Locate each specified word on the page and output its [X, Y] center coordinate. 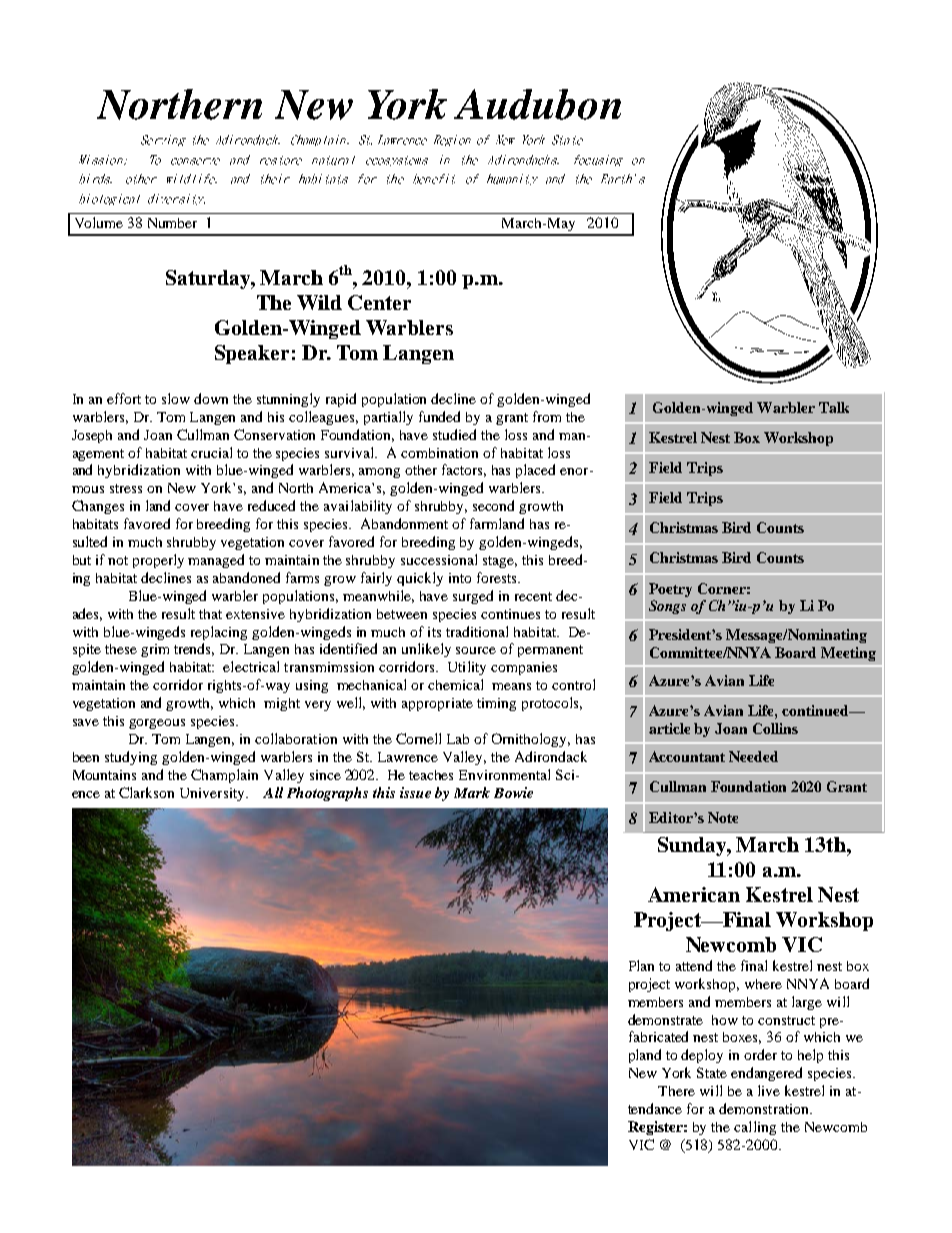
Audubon [537, 104]
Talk [834, 407]
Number [172, 223]
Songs [667, 607]
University [213, 794]
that [210, 614]
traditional [477, 631]
